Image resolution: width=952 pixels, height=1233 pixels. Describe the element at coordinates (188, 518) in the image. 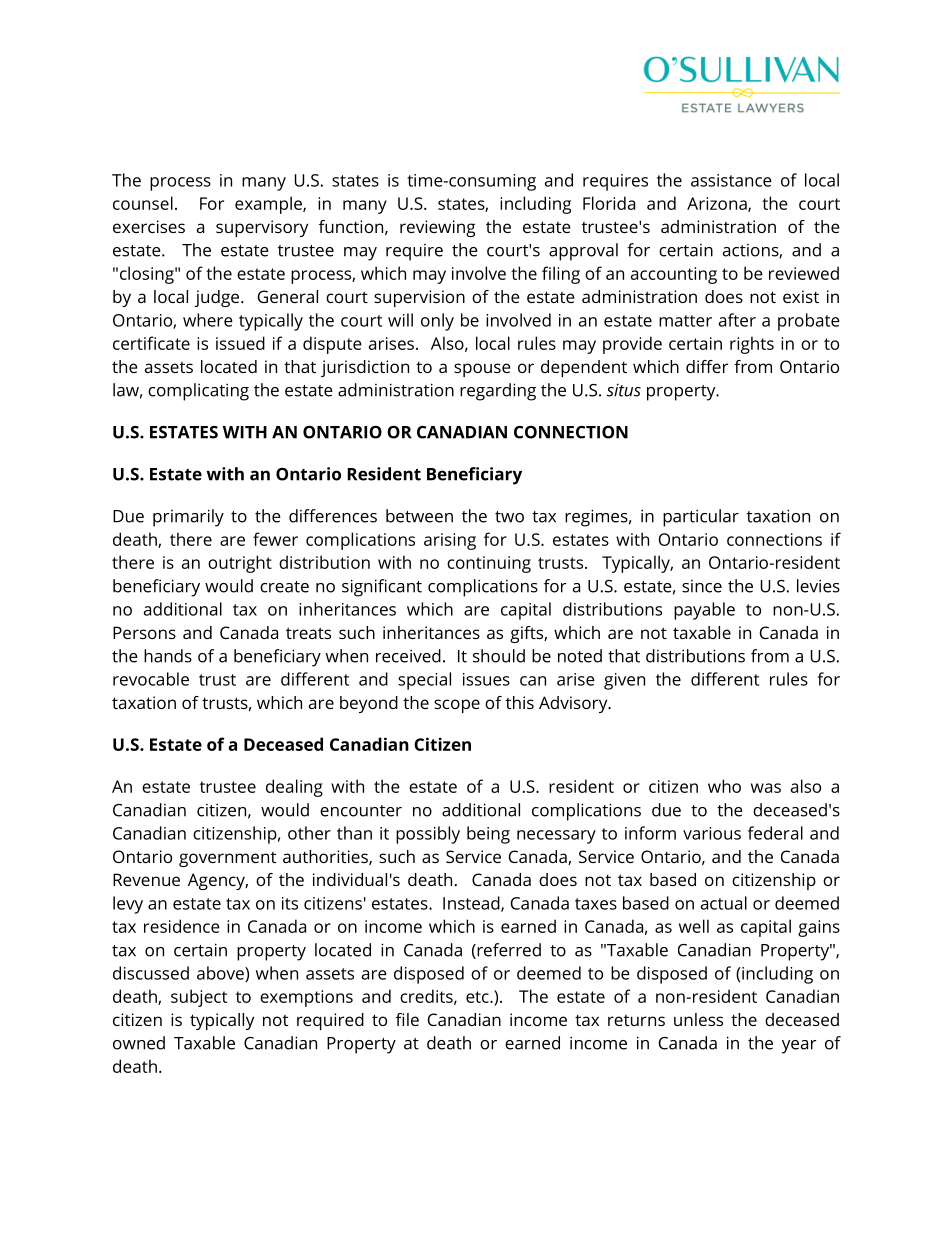

I see `primarily` at that location.
